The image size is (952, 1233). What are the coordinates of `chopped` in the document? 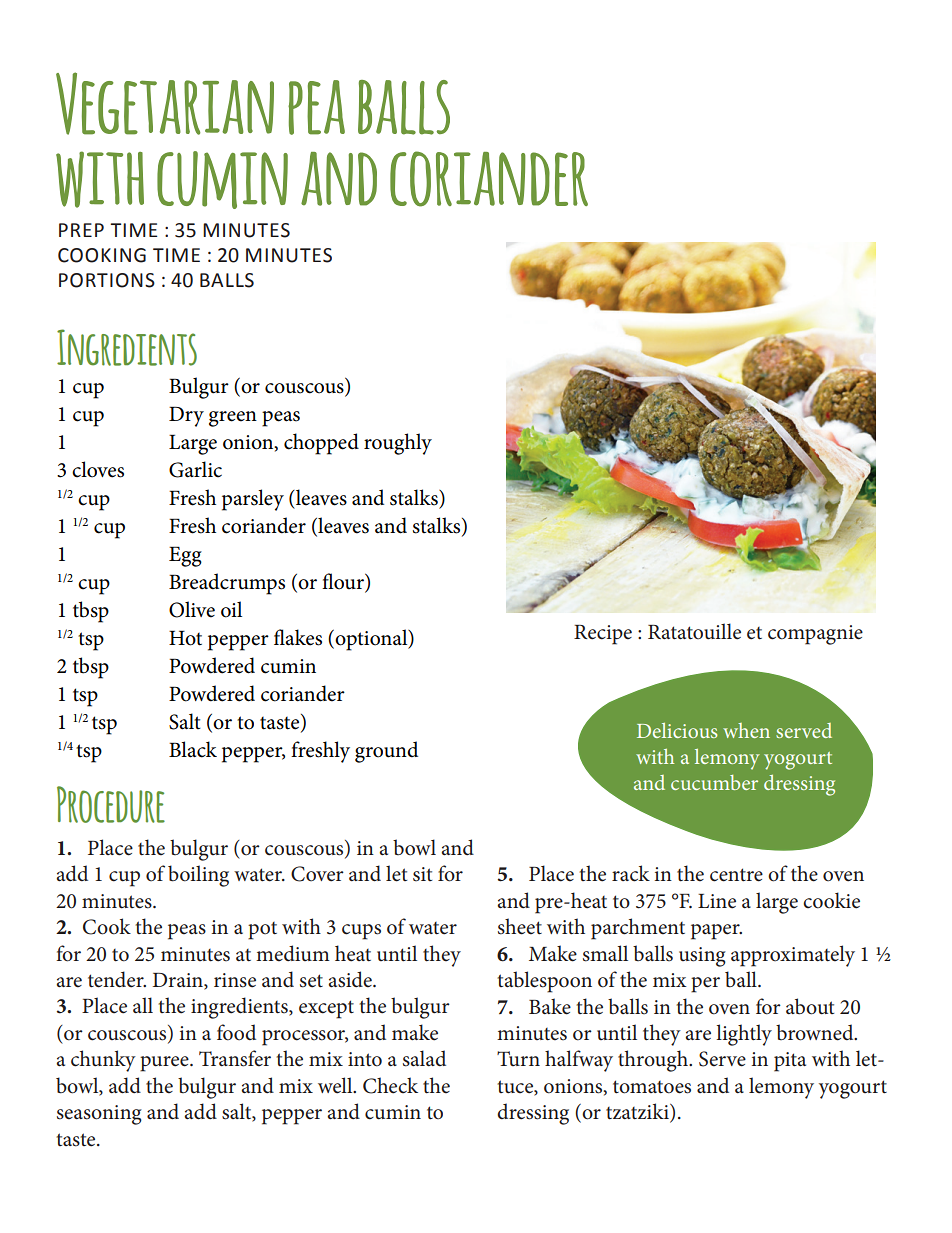 It's located at (321, 444).
